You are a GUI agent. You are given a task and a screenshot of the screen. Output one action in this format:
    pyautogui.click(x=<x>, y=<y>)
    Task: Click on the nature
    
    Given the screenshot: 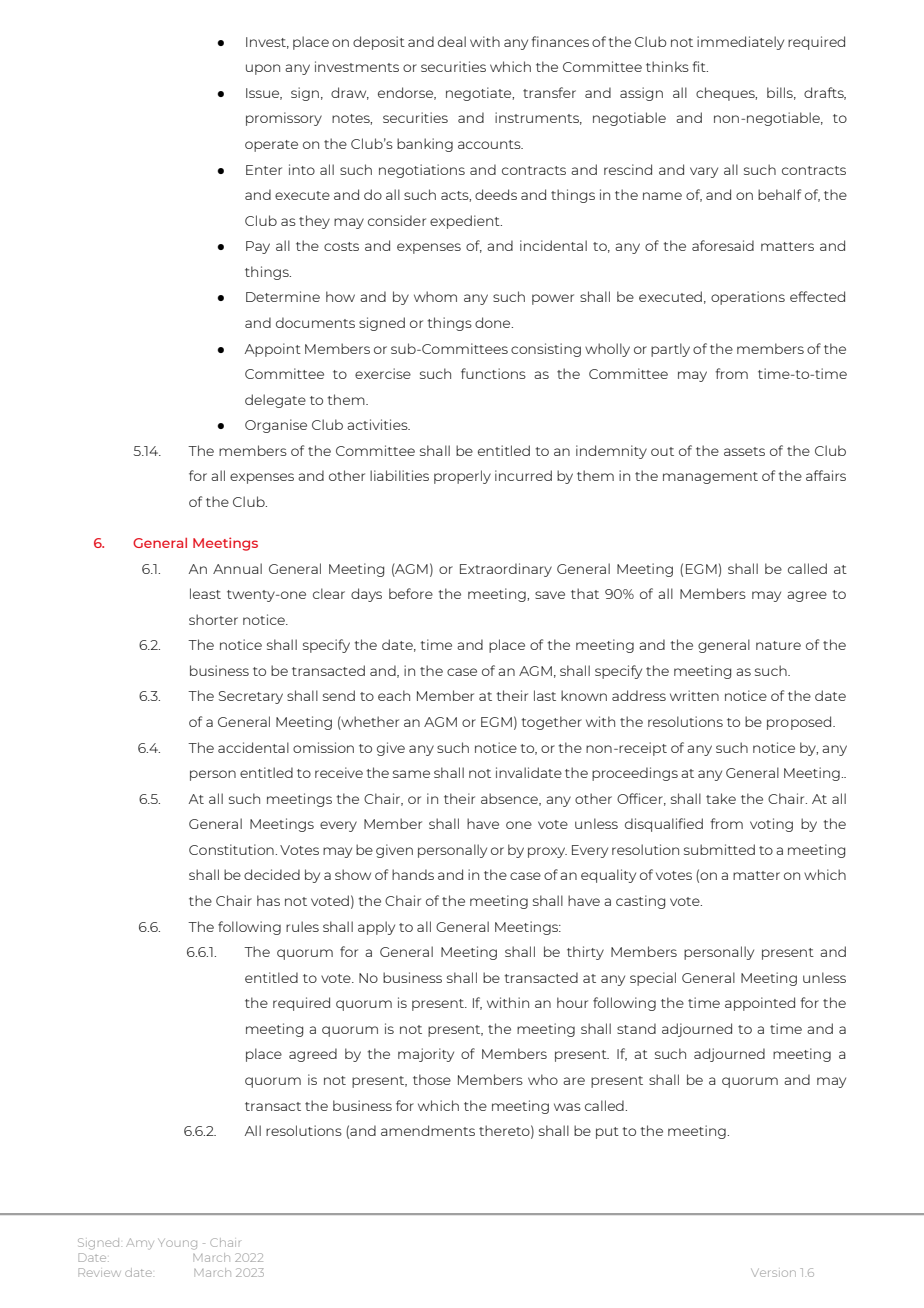 What is the action you would take?
    pyautogui.click(x=778, y=645)
